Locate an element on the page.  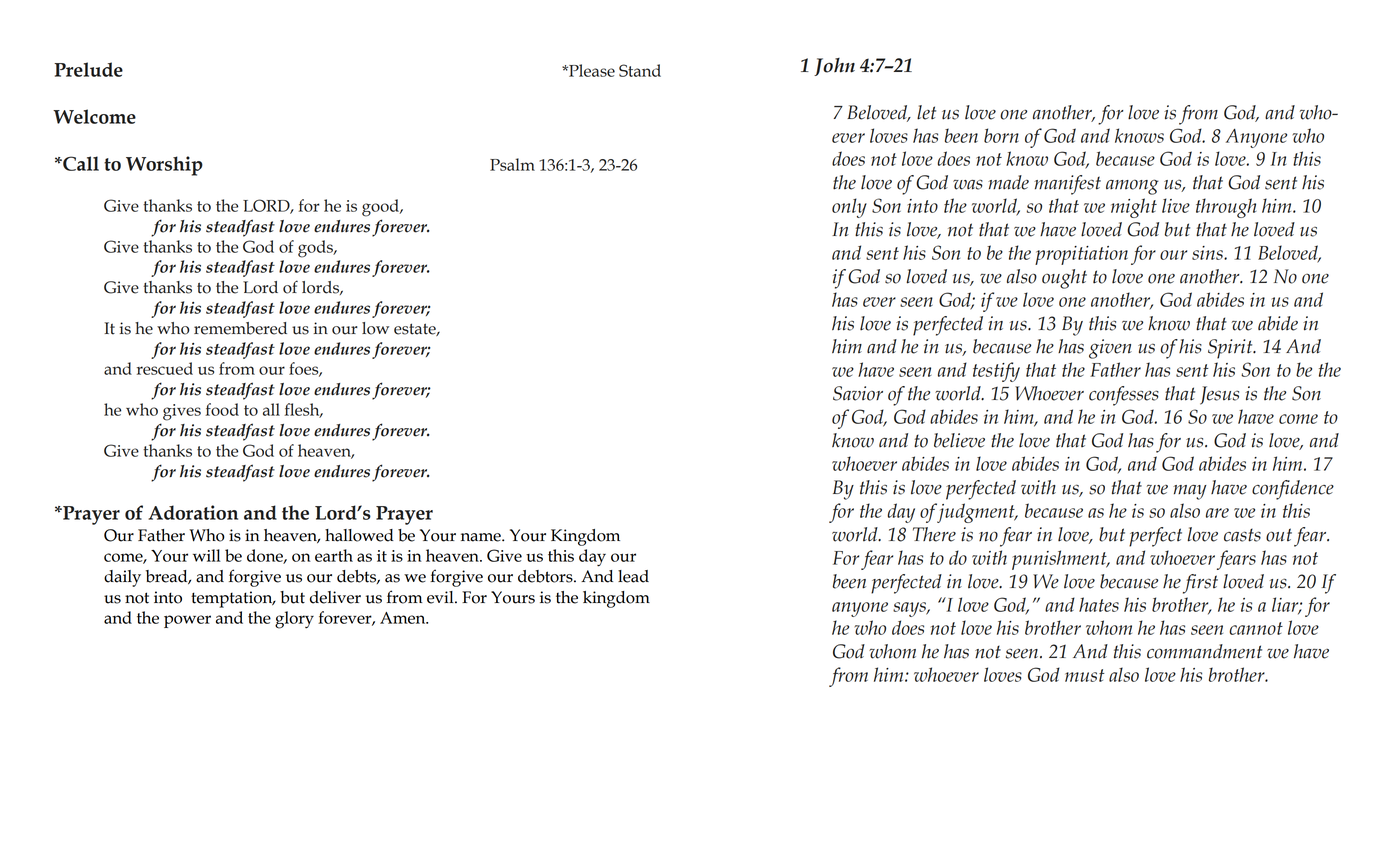
rescued is located at coordinates (165, 368).
